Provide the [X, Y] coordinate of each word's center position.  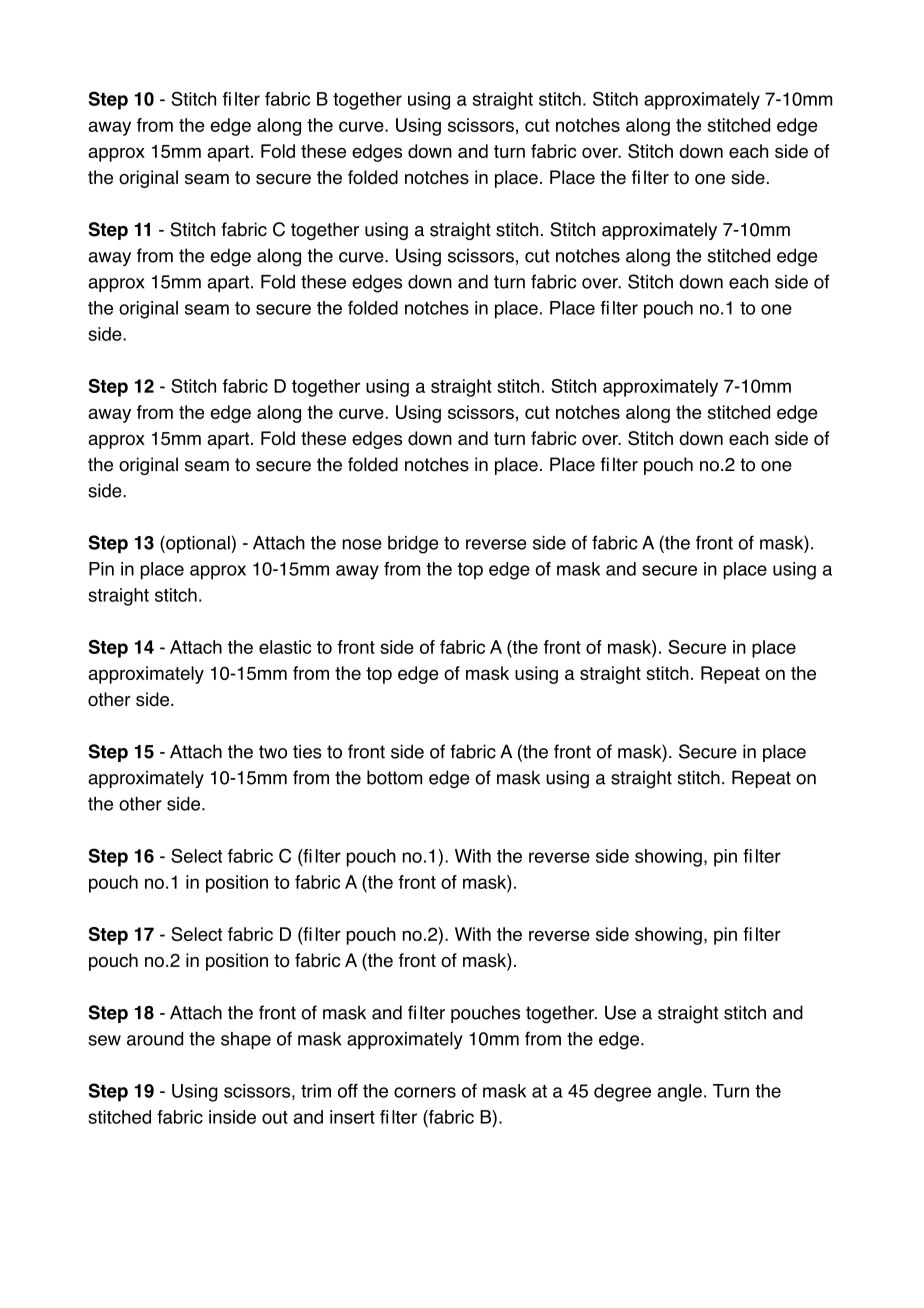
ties [307, 751]
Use [620, 1012]
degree [622, 1093]
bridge [413, 545]
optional [198, 544]
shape [246, 1040]
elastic [285, 647]
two [273, 752]
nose [362, 544]
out [275, 1117]
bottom [394, 777]
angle [679, 1093]
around [155, 1039]
